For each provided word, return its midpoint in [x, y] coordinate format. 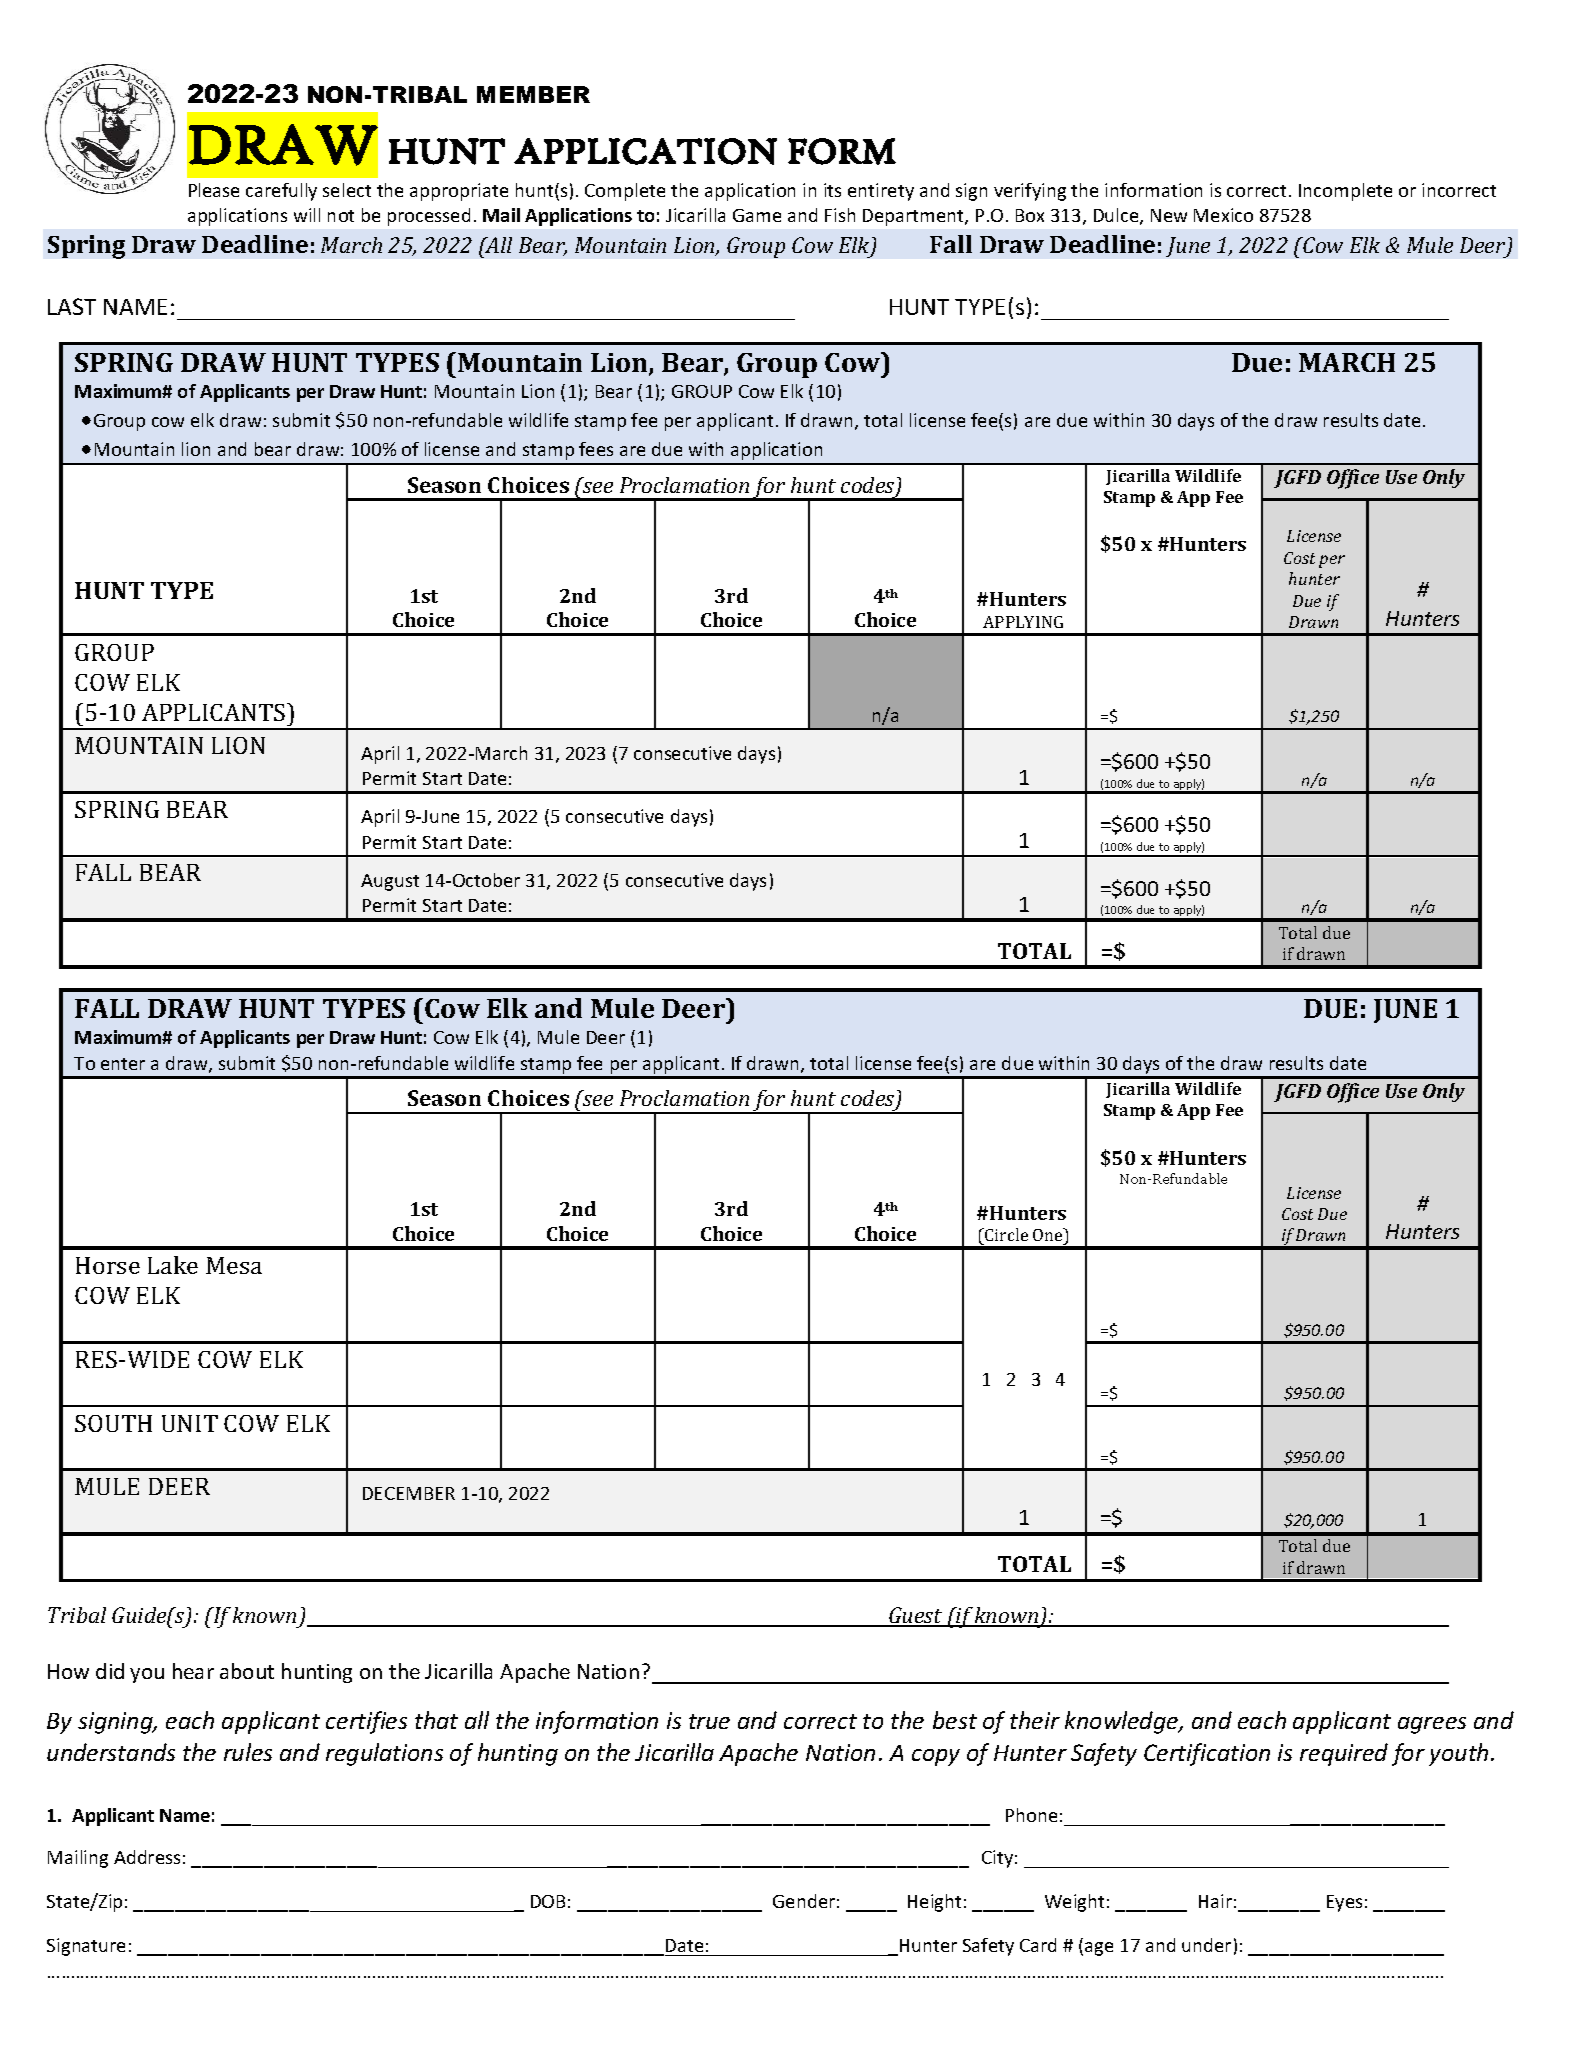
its [832, 190]
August [390, 882]
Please [214, 190]
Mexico [1223, 215]
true [709, 1721]
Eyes [1344, 1903]
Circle [1005, 1234]
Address [147, 1857]
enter [123, 1064]
